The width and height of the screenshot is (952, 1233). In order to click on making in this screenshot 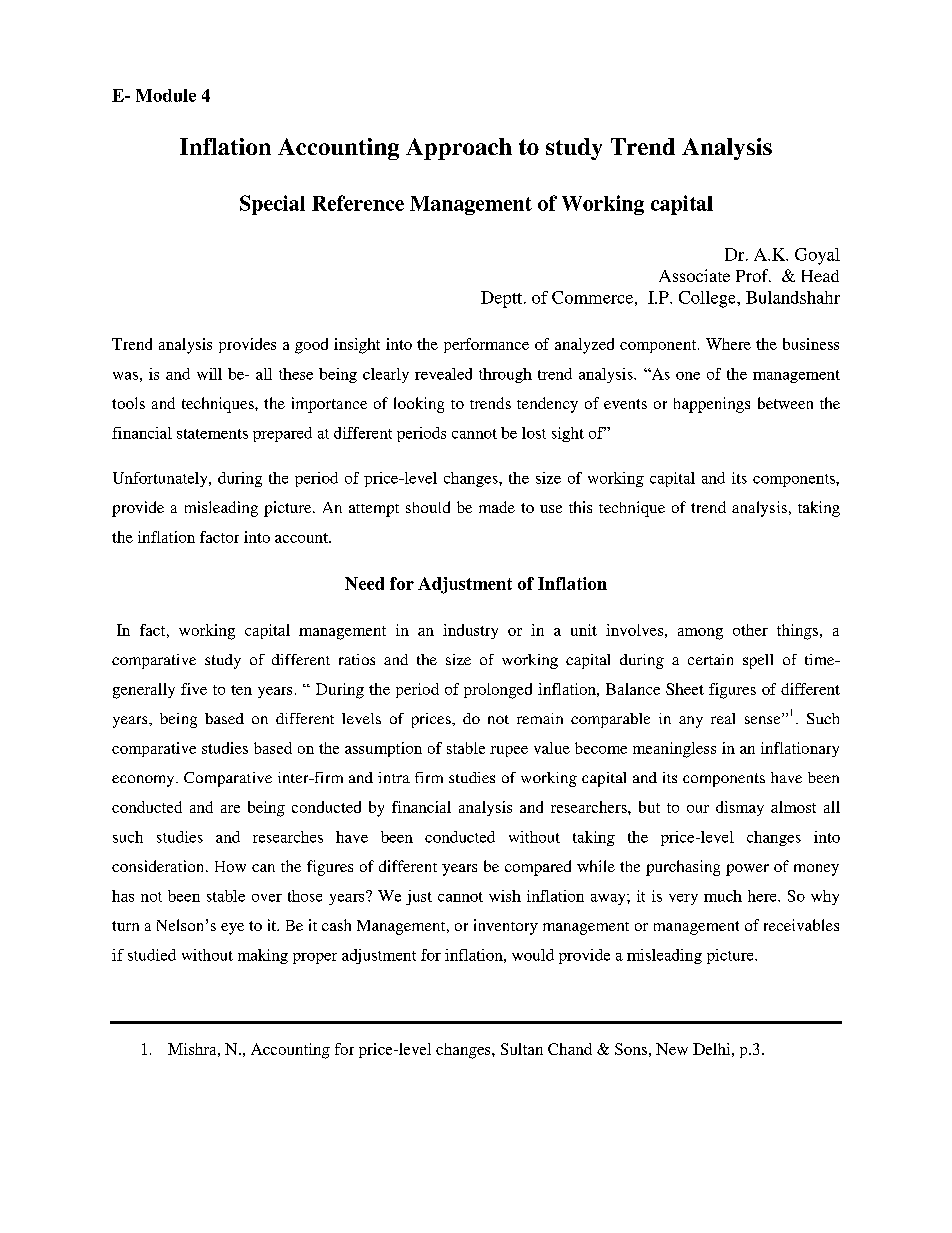, I will do `click(263, 956)`.
